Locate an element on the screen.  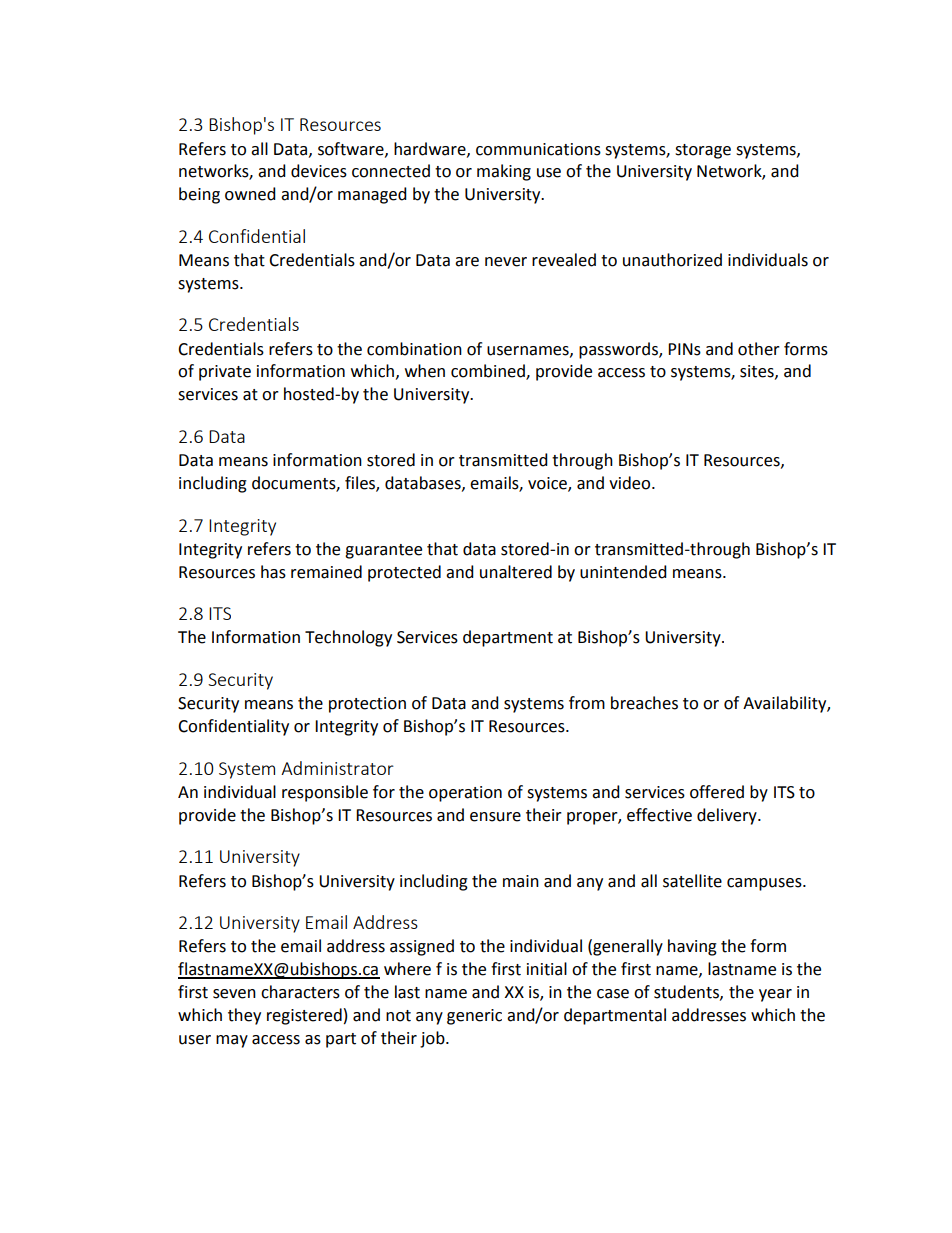
breaches is located at coordinates (644, 703).
